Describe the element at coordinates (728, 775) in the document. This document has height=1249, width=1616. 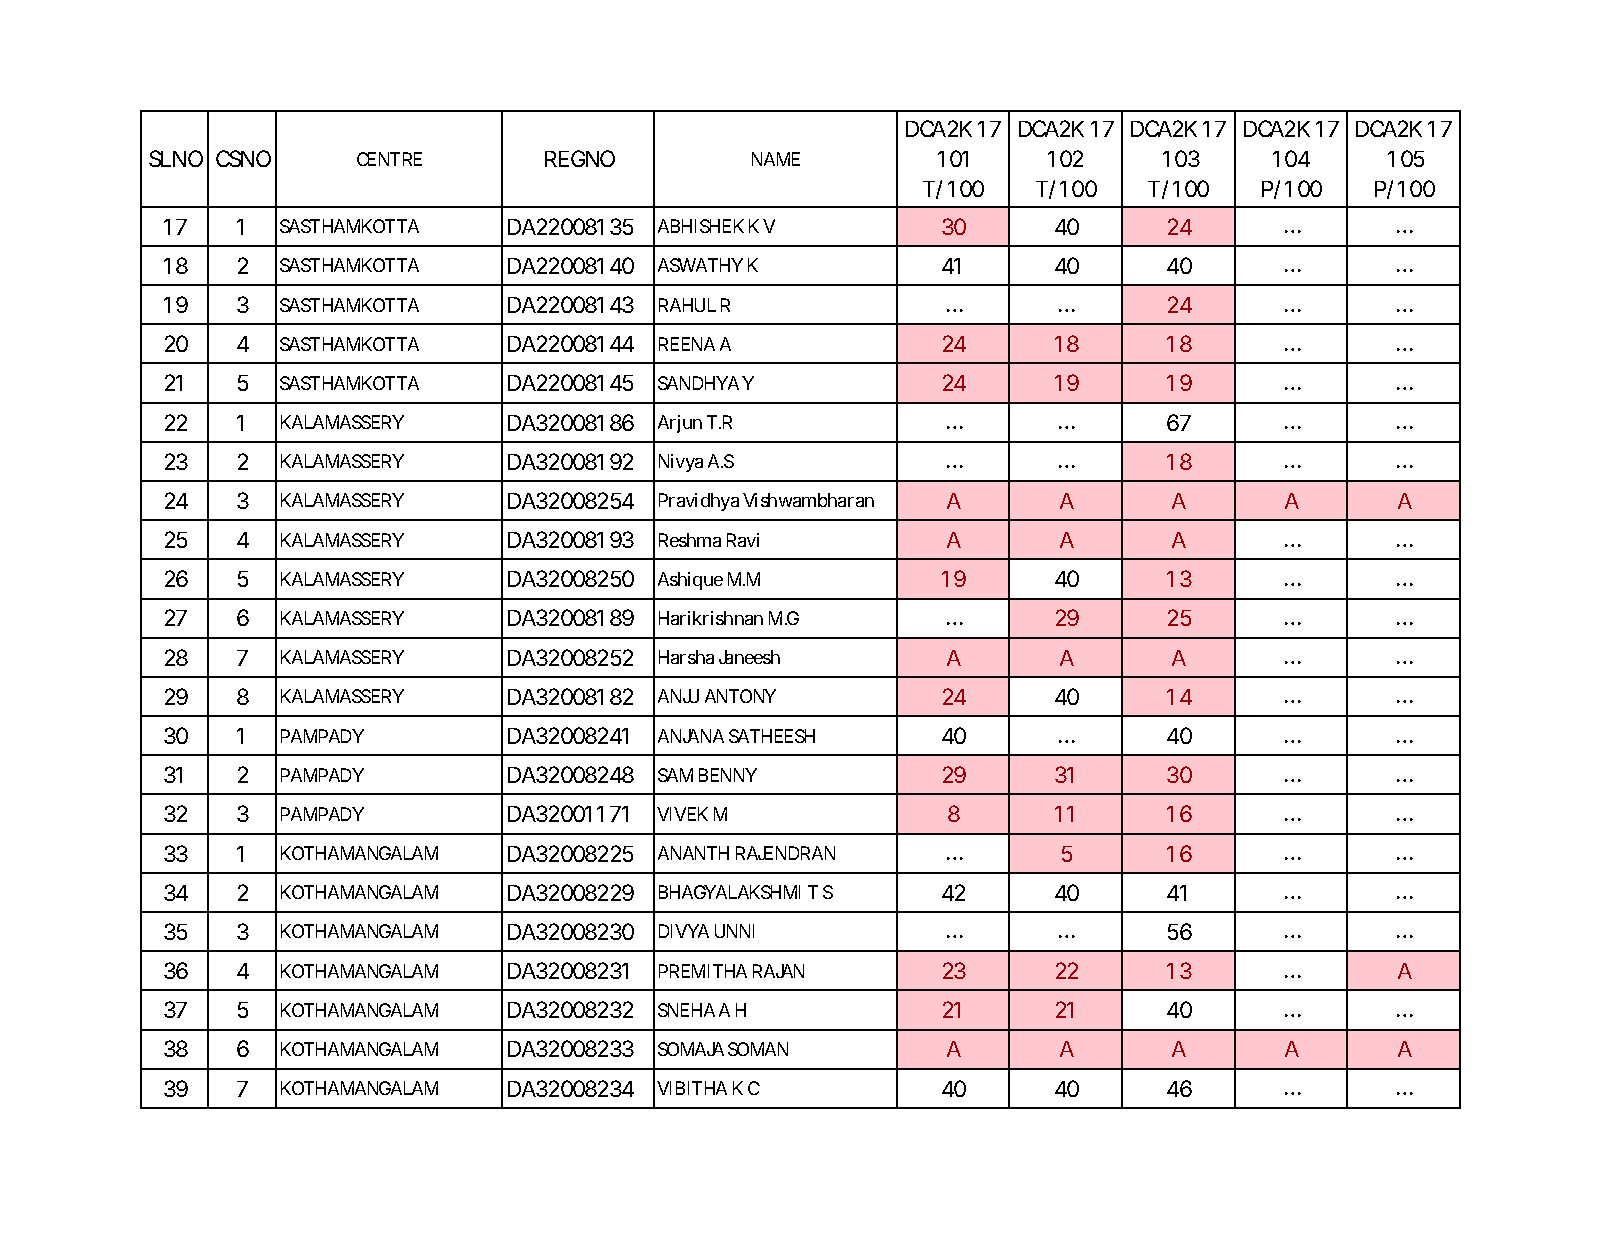
I see `BENNY` at that location.
